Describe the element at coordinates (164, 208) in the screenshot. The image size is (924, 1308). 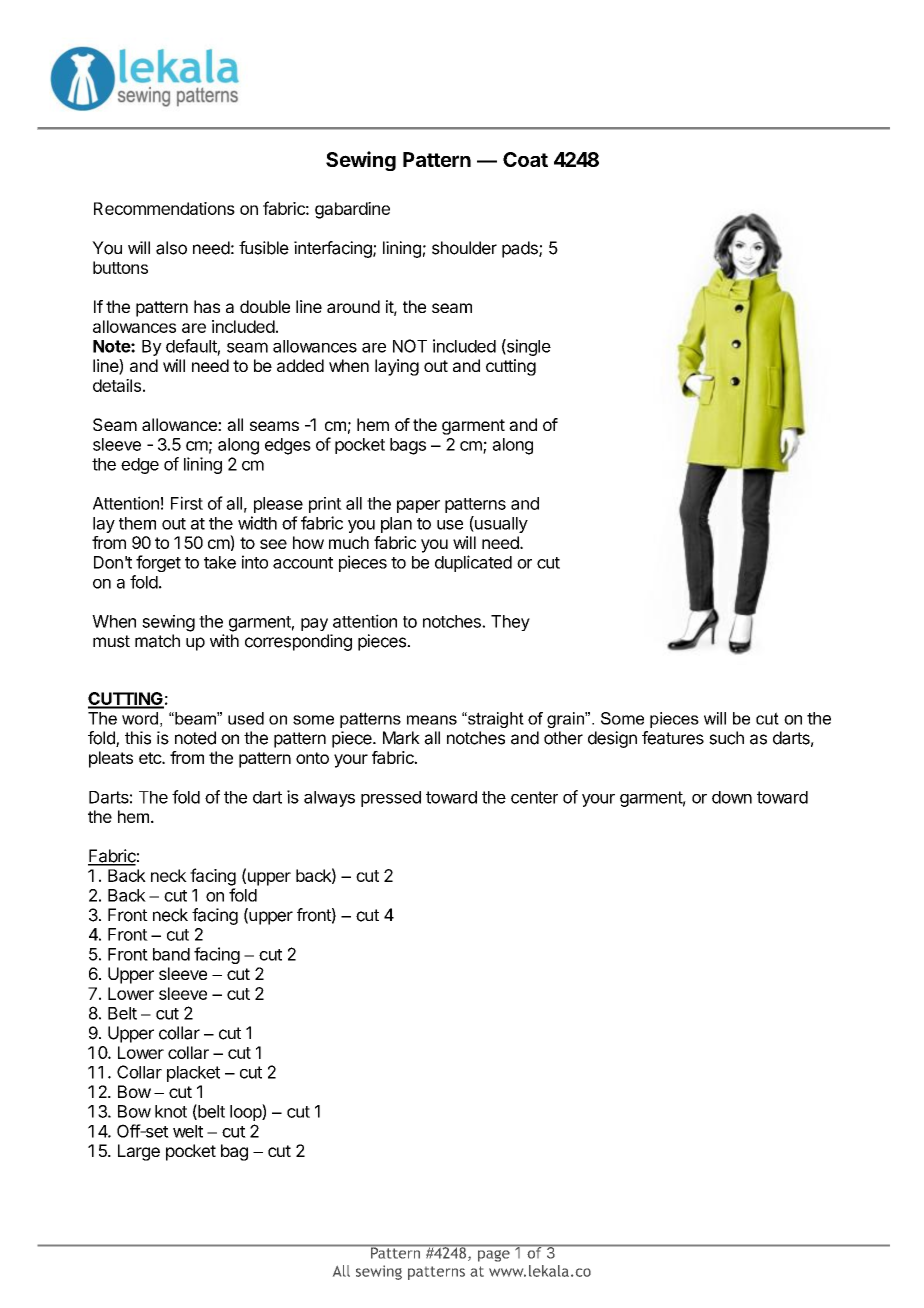
I see `Recommendations` at that location.
